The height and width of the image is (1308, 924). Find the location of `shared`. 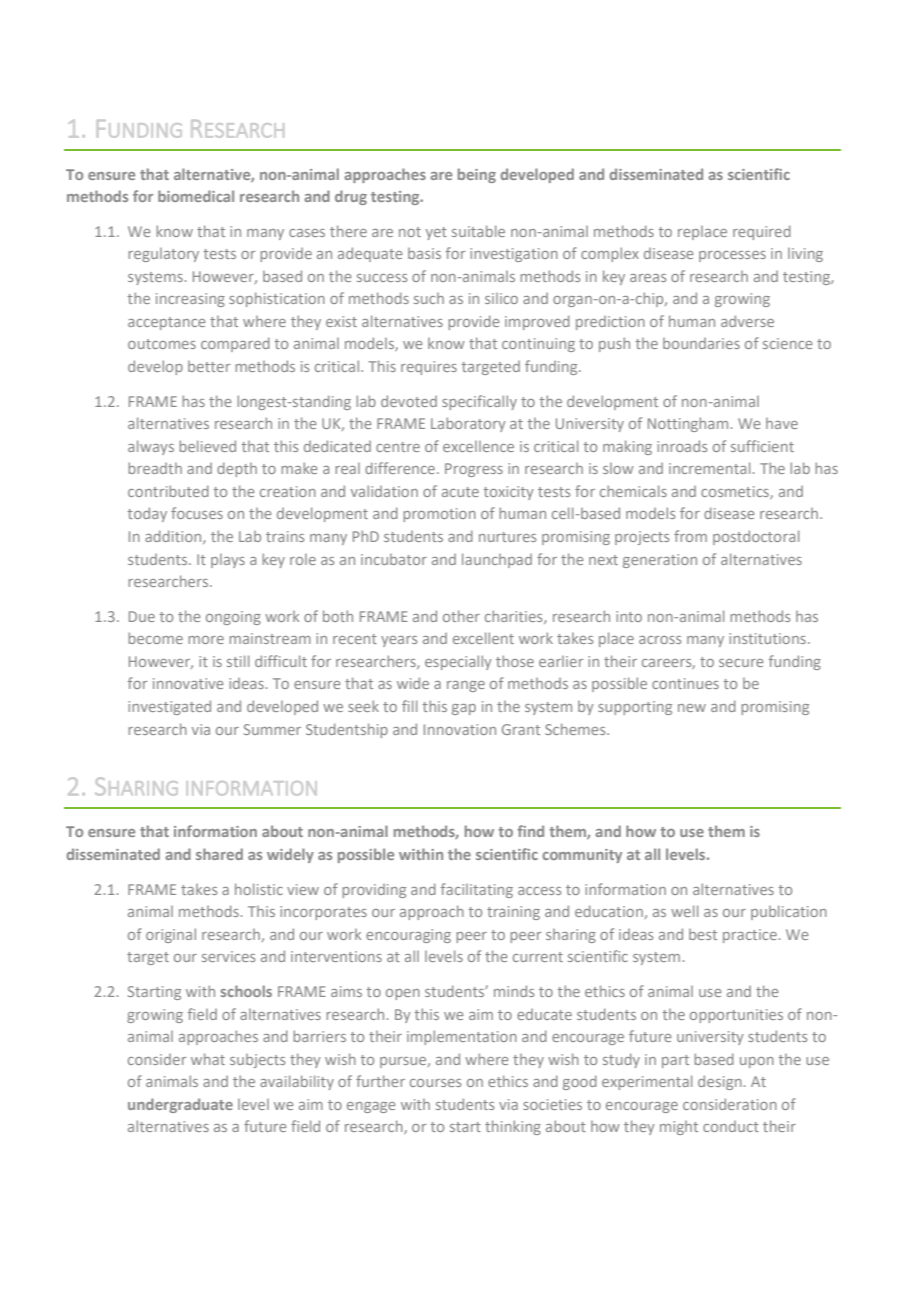

shared is located at coordinates (219, 854).
